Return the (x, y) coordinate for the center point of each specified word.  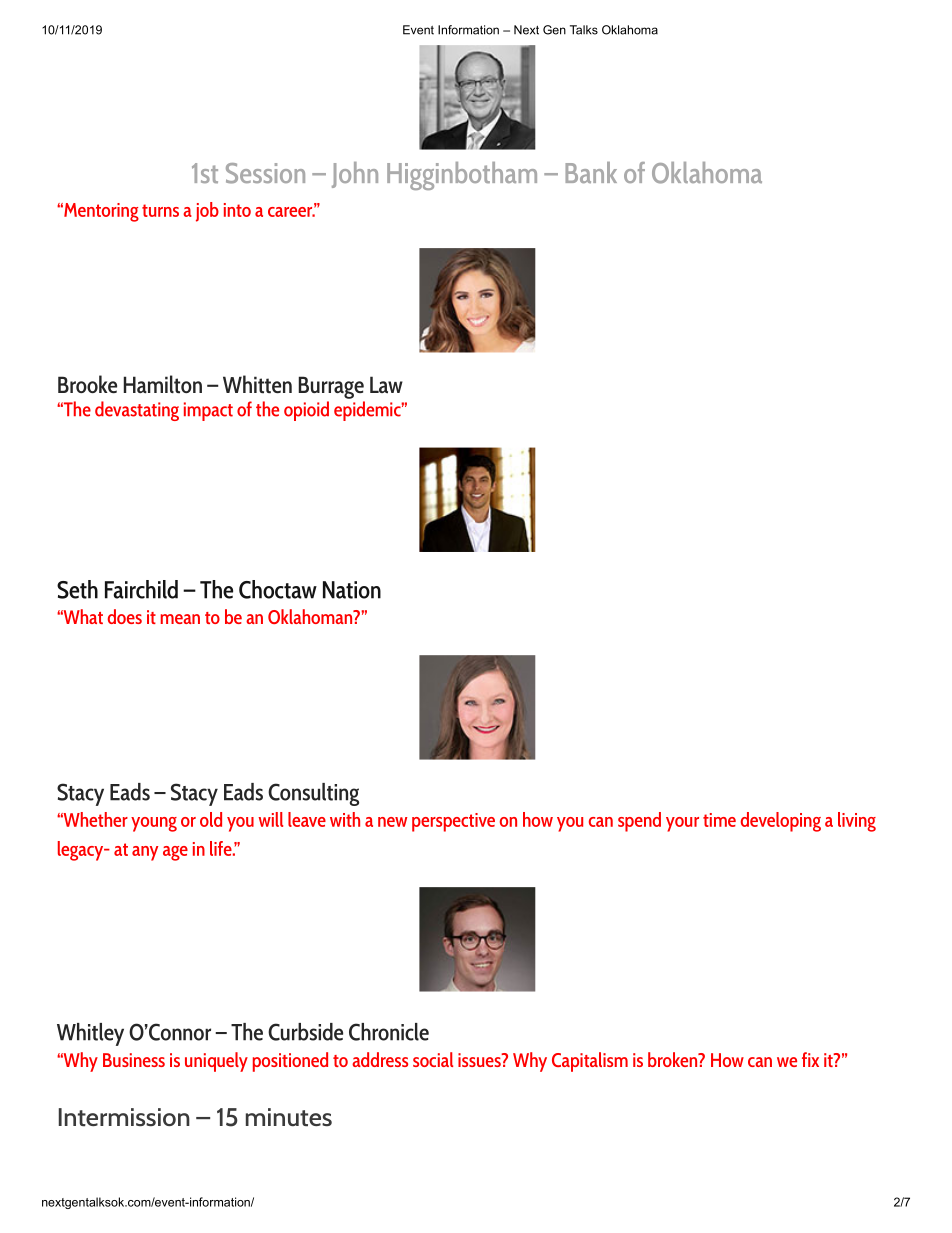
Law (386, 385)
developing (781, 822)
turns (160, 210)
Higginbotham (462, 176)
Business (134, 1060)
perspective (453, 822)
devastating (137, 411)
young (154, 824)
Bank (591, 172)
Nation (352, 590)
